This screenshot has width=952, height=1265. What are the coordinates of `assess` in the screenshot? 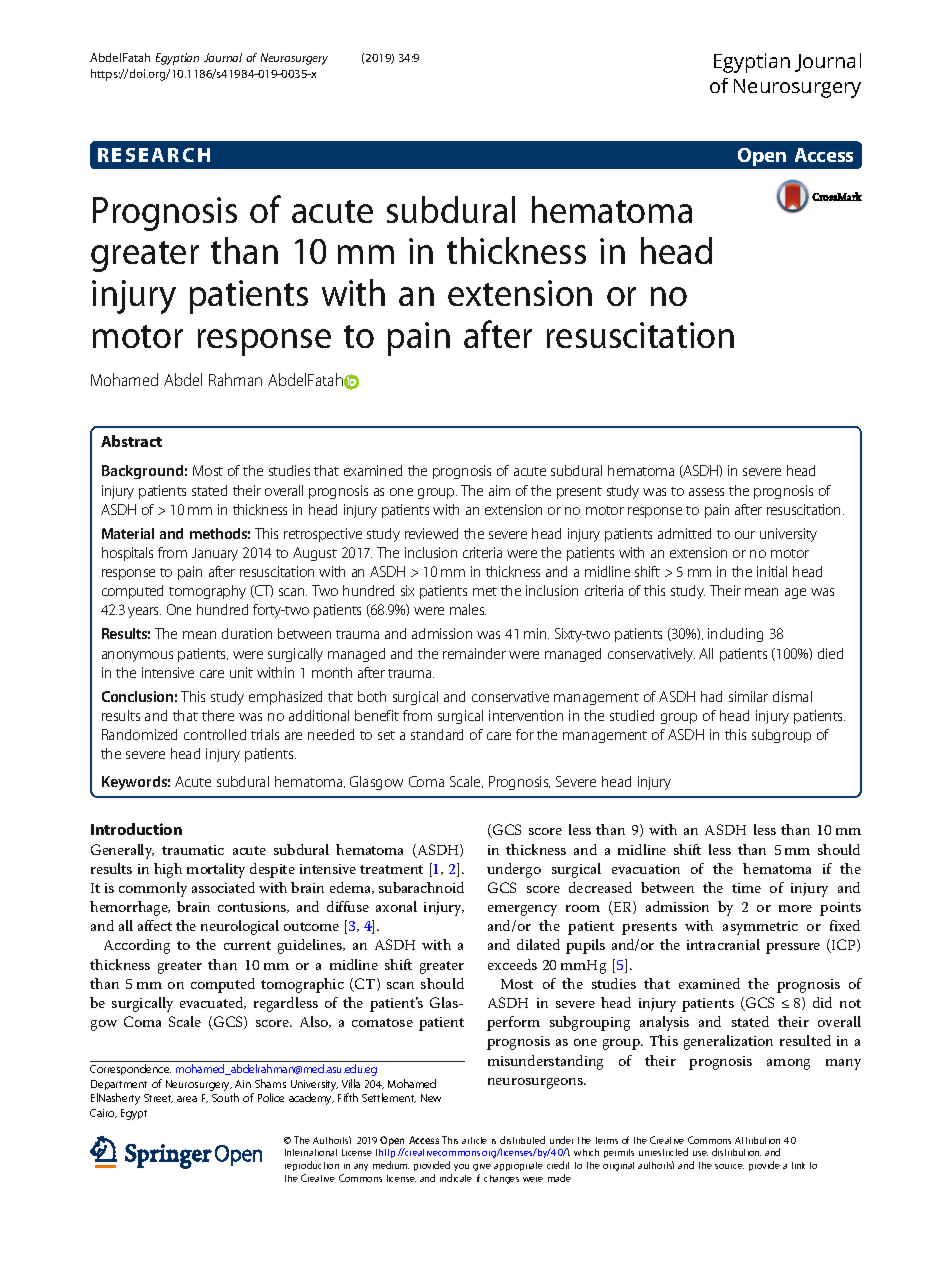 It's located at (706, 492).
